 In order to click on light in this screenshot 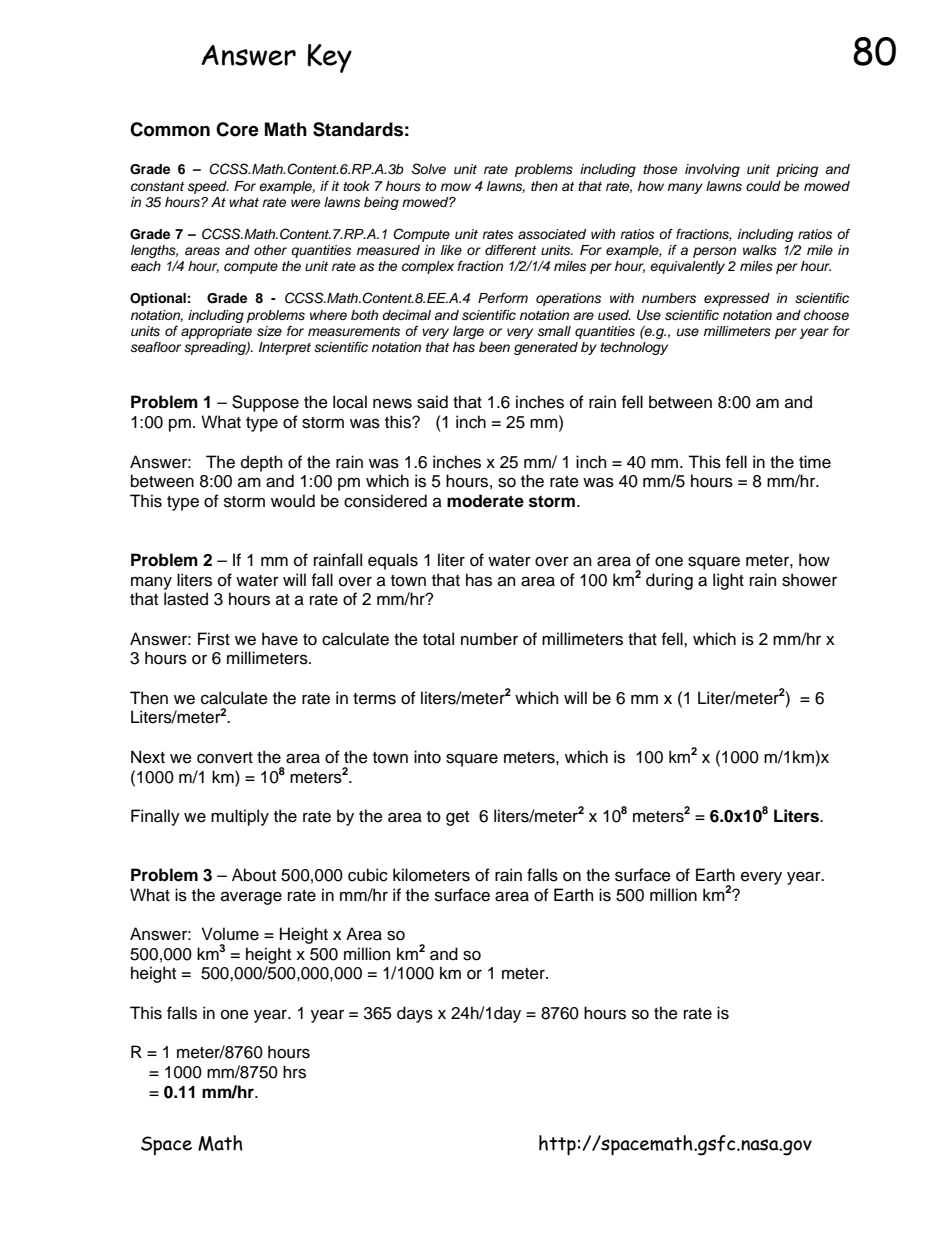, I will do `click(728, 581)`.
